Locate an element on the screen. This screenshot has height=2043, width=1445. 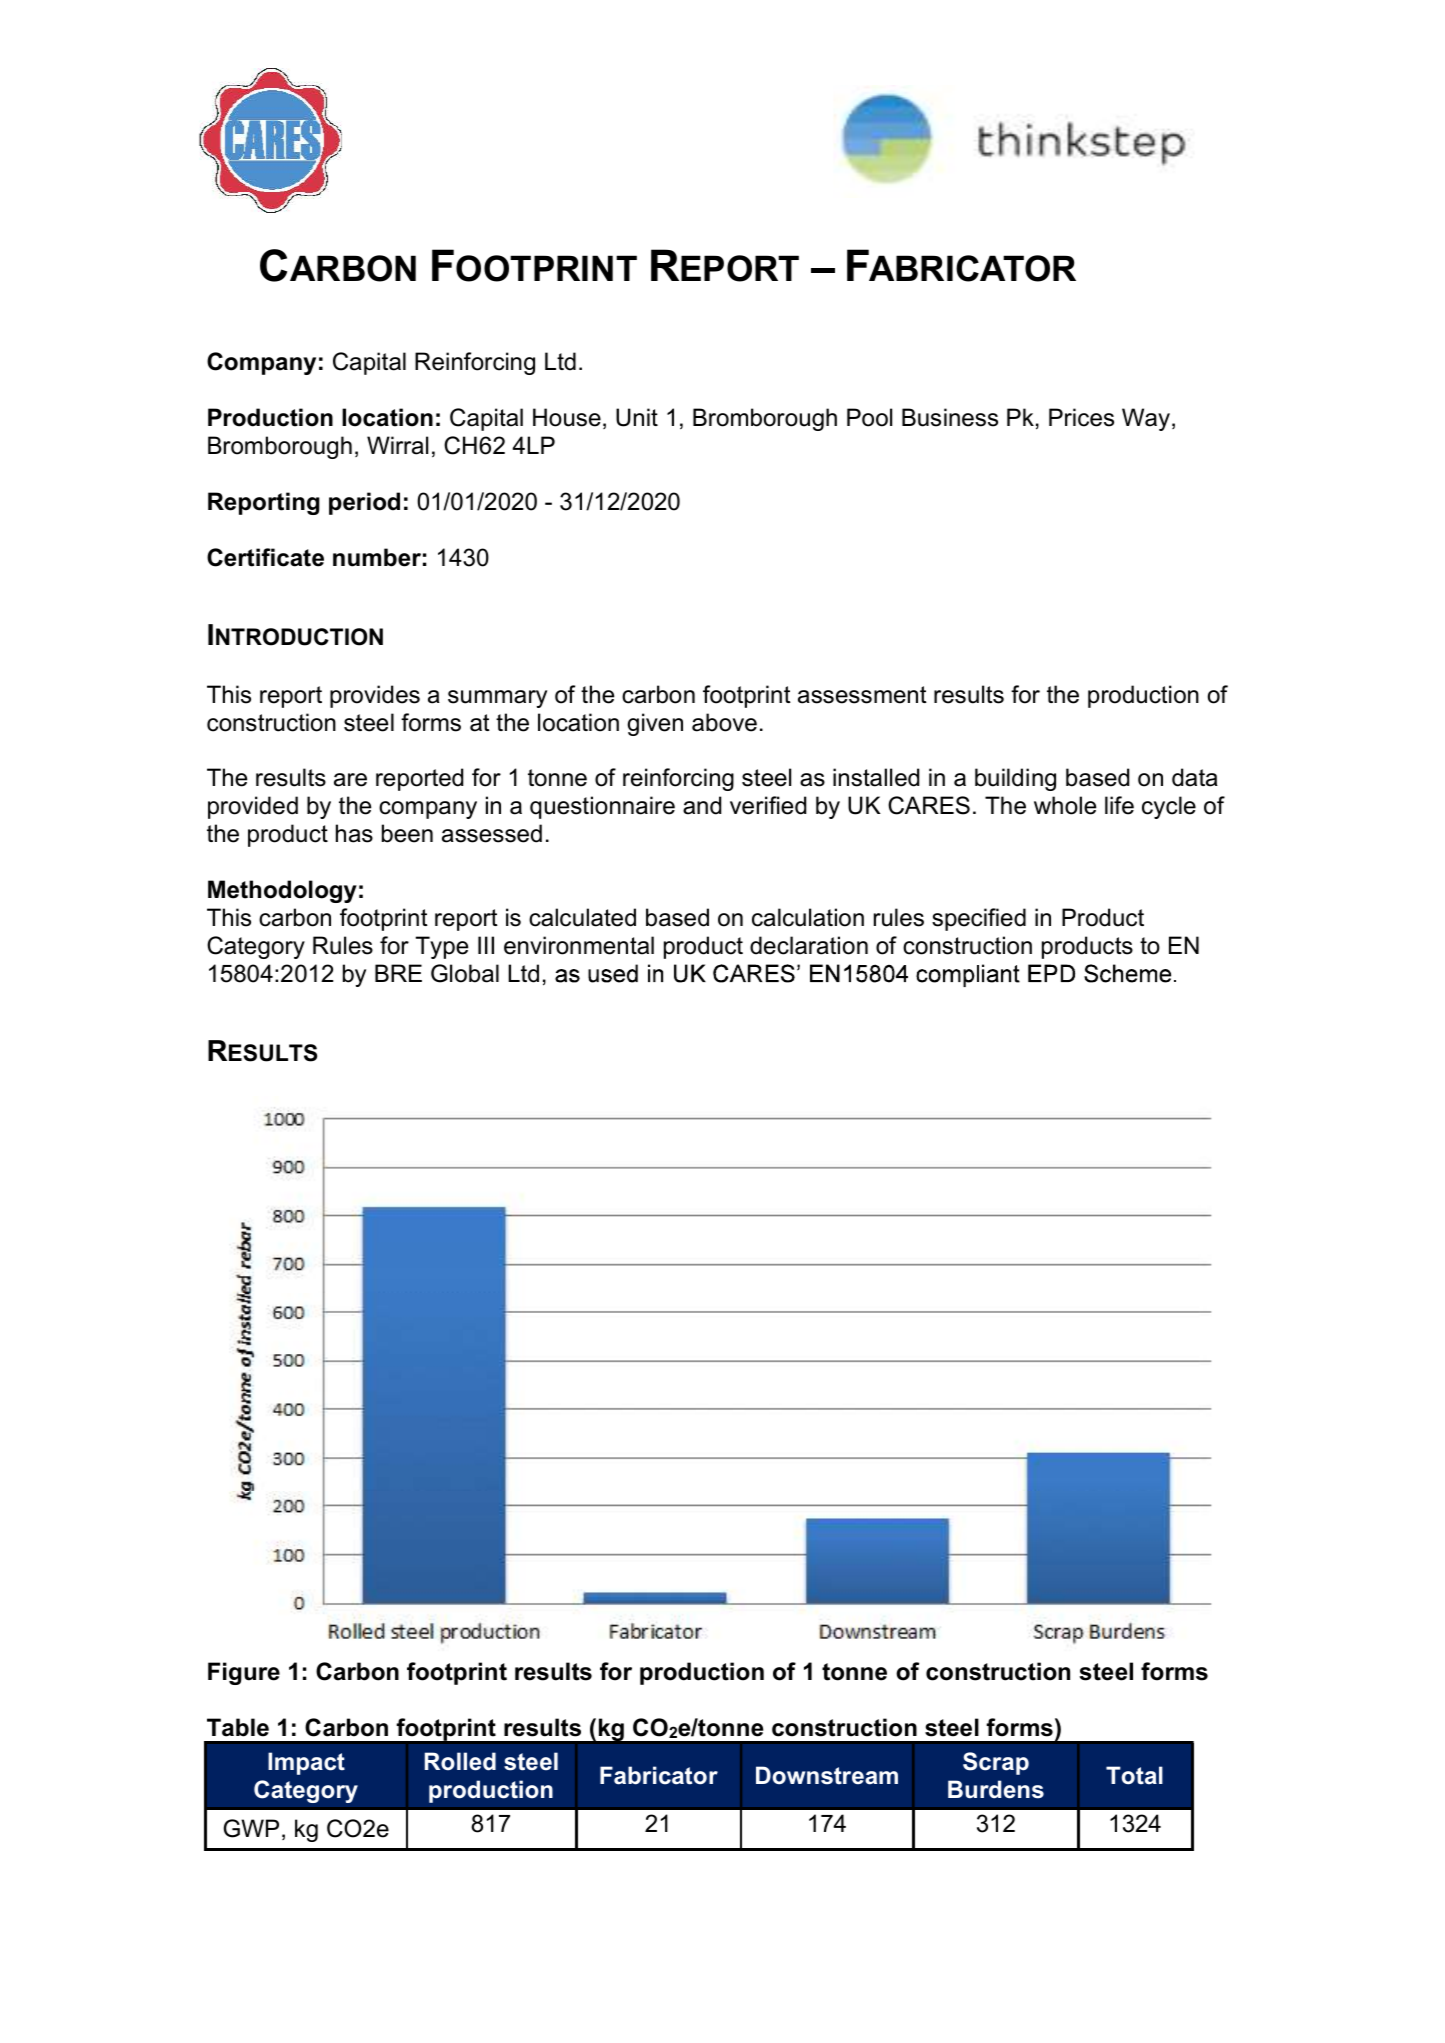
Impact is located at coordinates (306, 1763).
